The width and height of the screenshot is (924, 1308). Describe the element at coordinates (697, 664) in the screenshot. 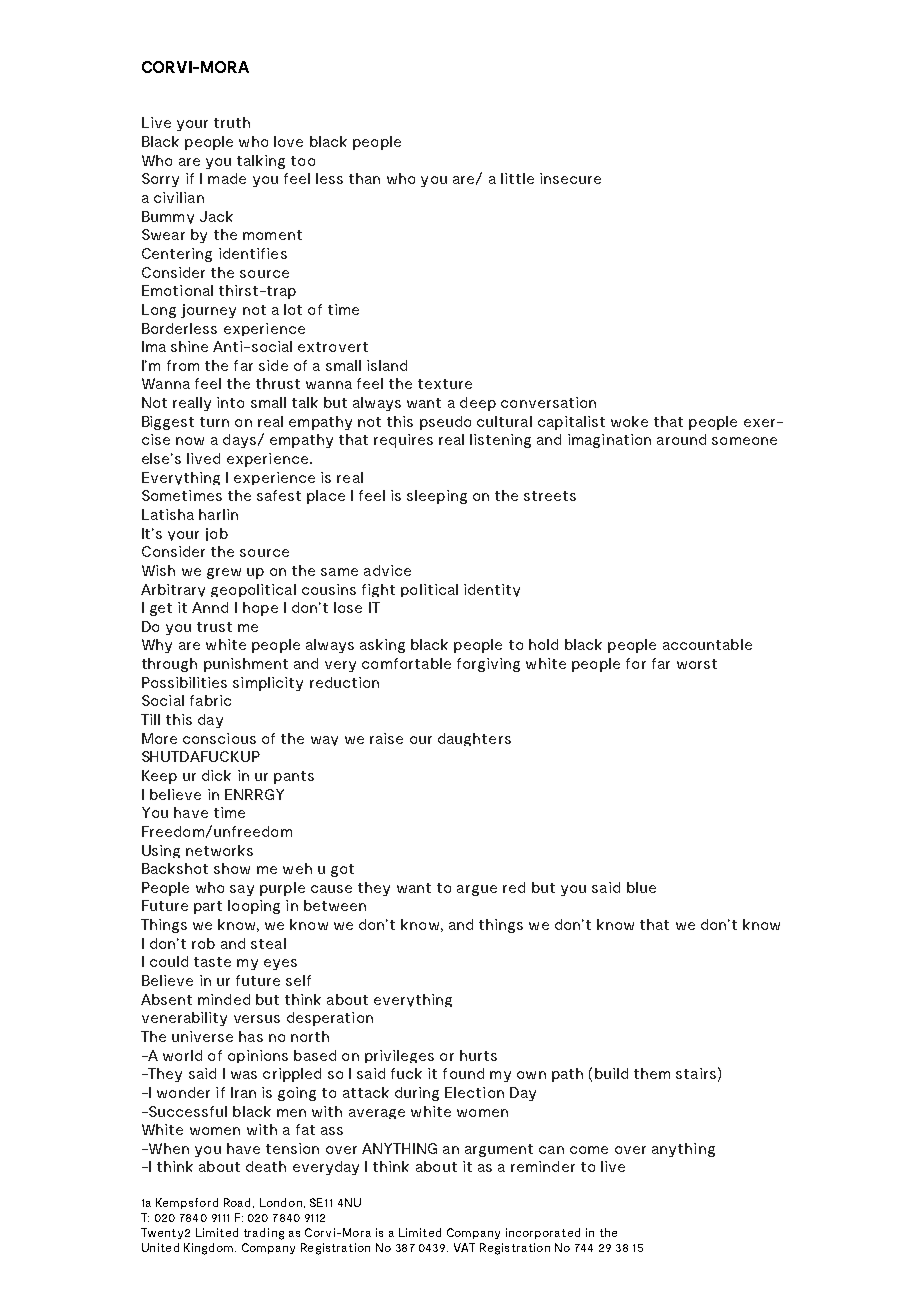

I see `worst` at that location.
